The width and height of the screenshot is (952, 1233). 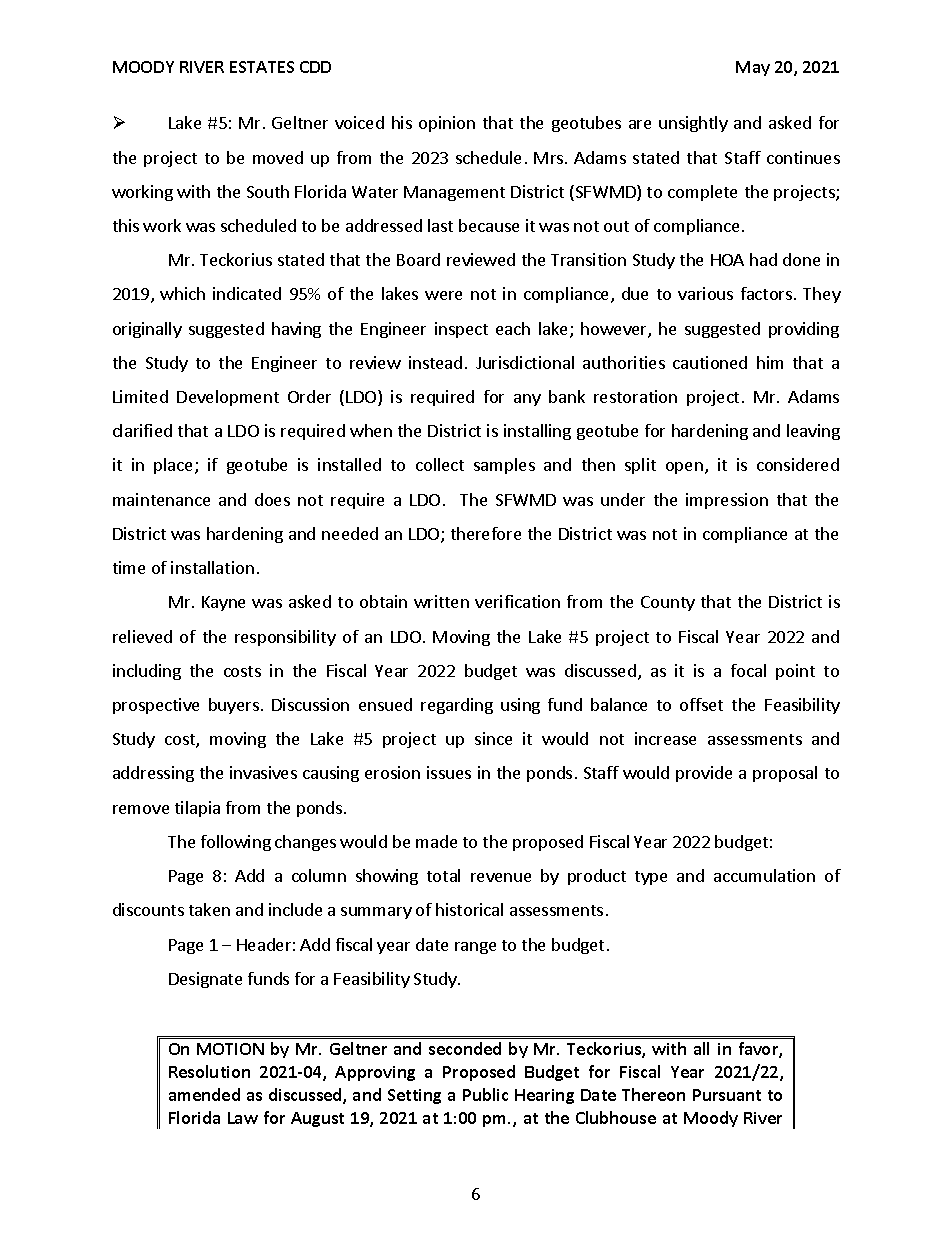 What do you see at coordinates (449, 772) in the screenshot?
I see `issues` at bounding box center [449, 772].
